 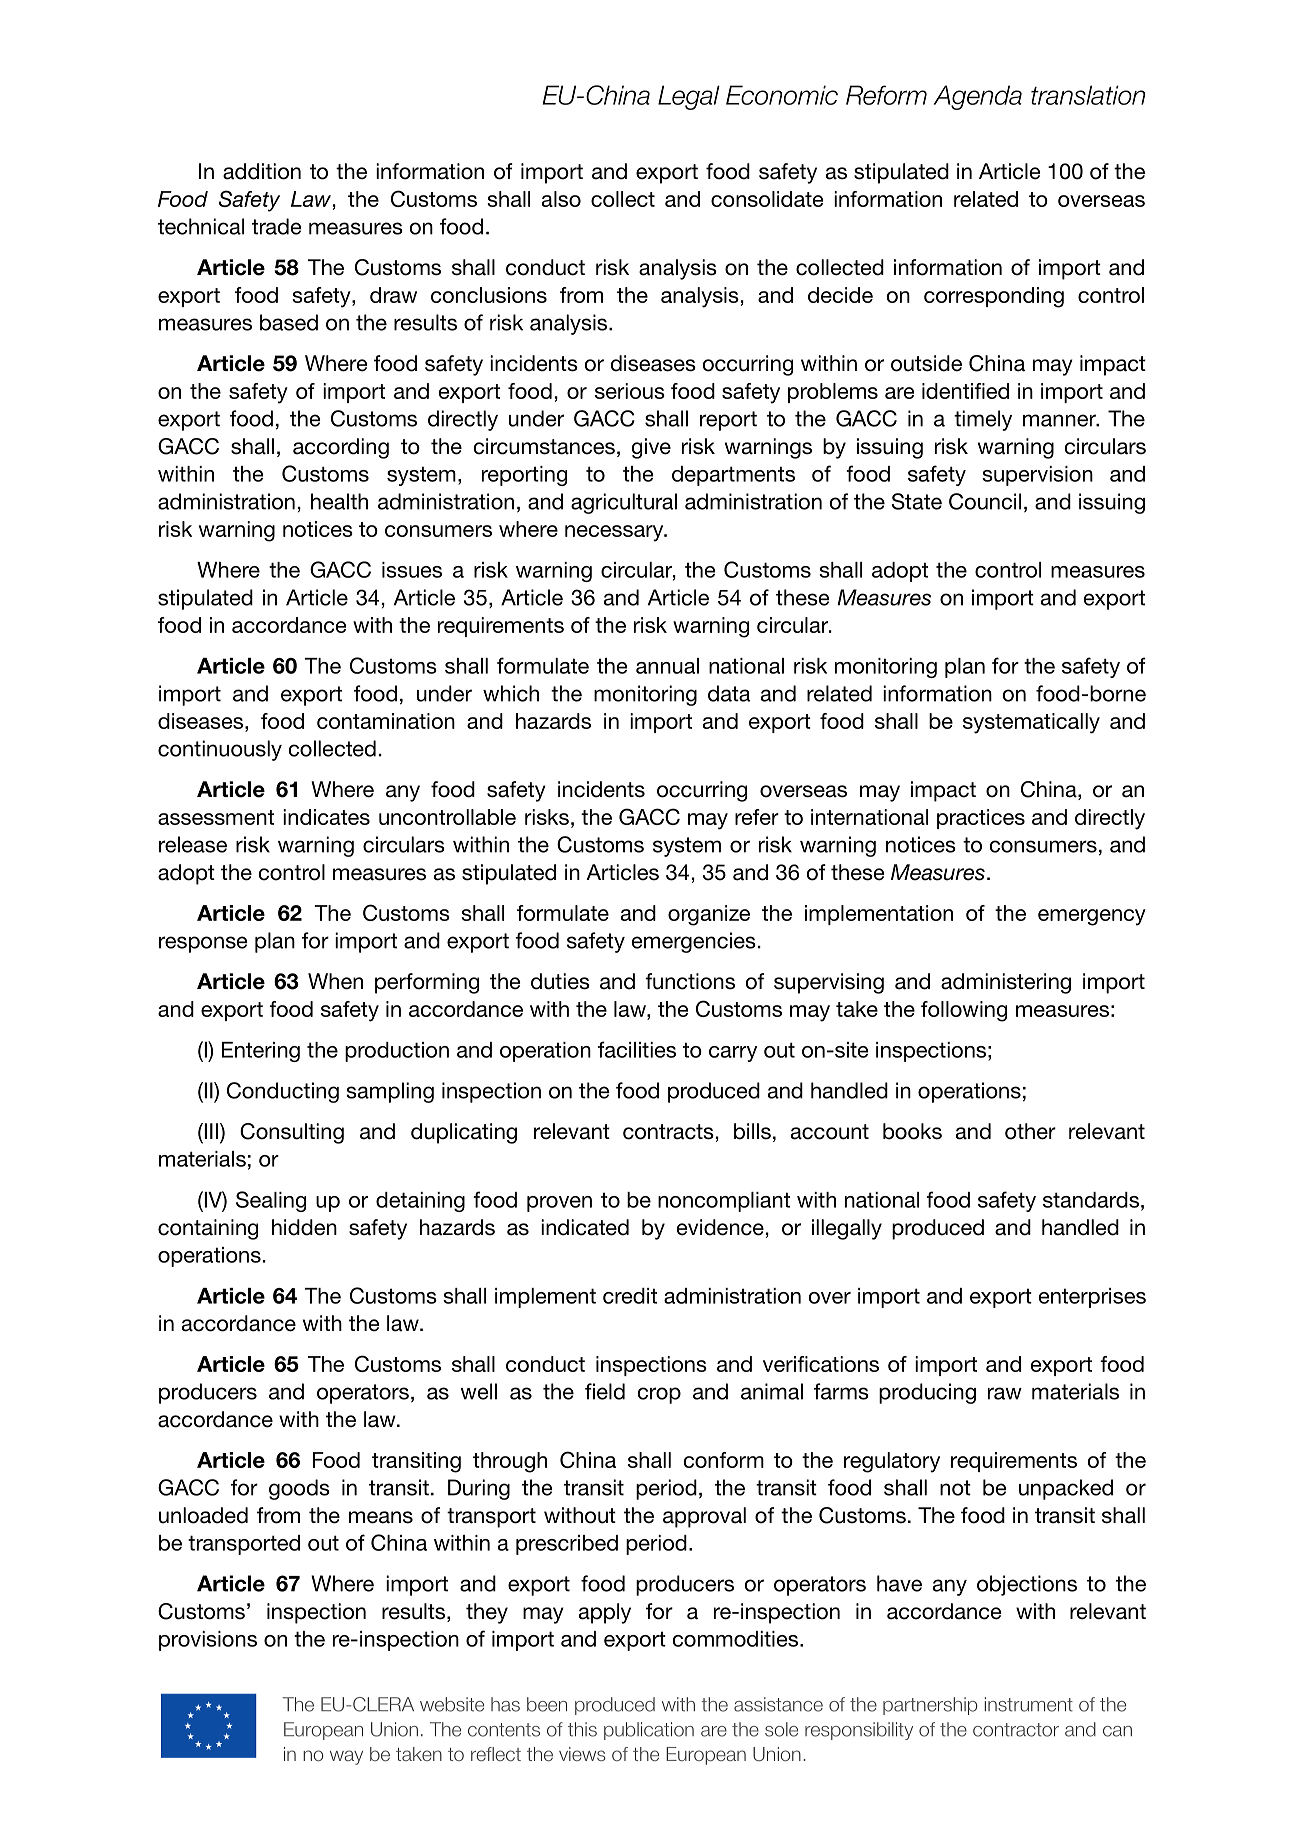 What do you see at coordinates (346, 1757) in the screenshot?
I see `way` at bounding box center [346, 1757].
